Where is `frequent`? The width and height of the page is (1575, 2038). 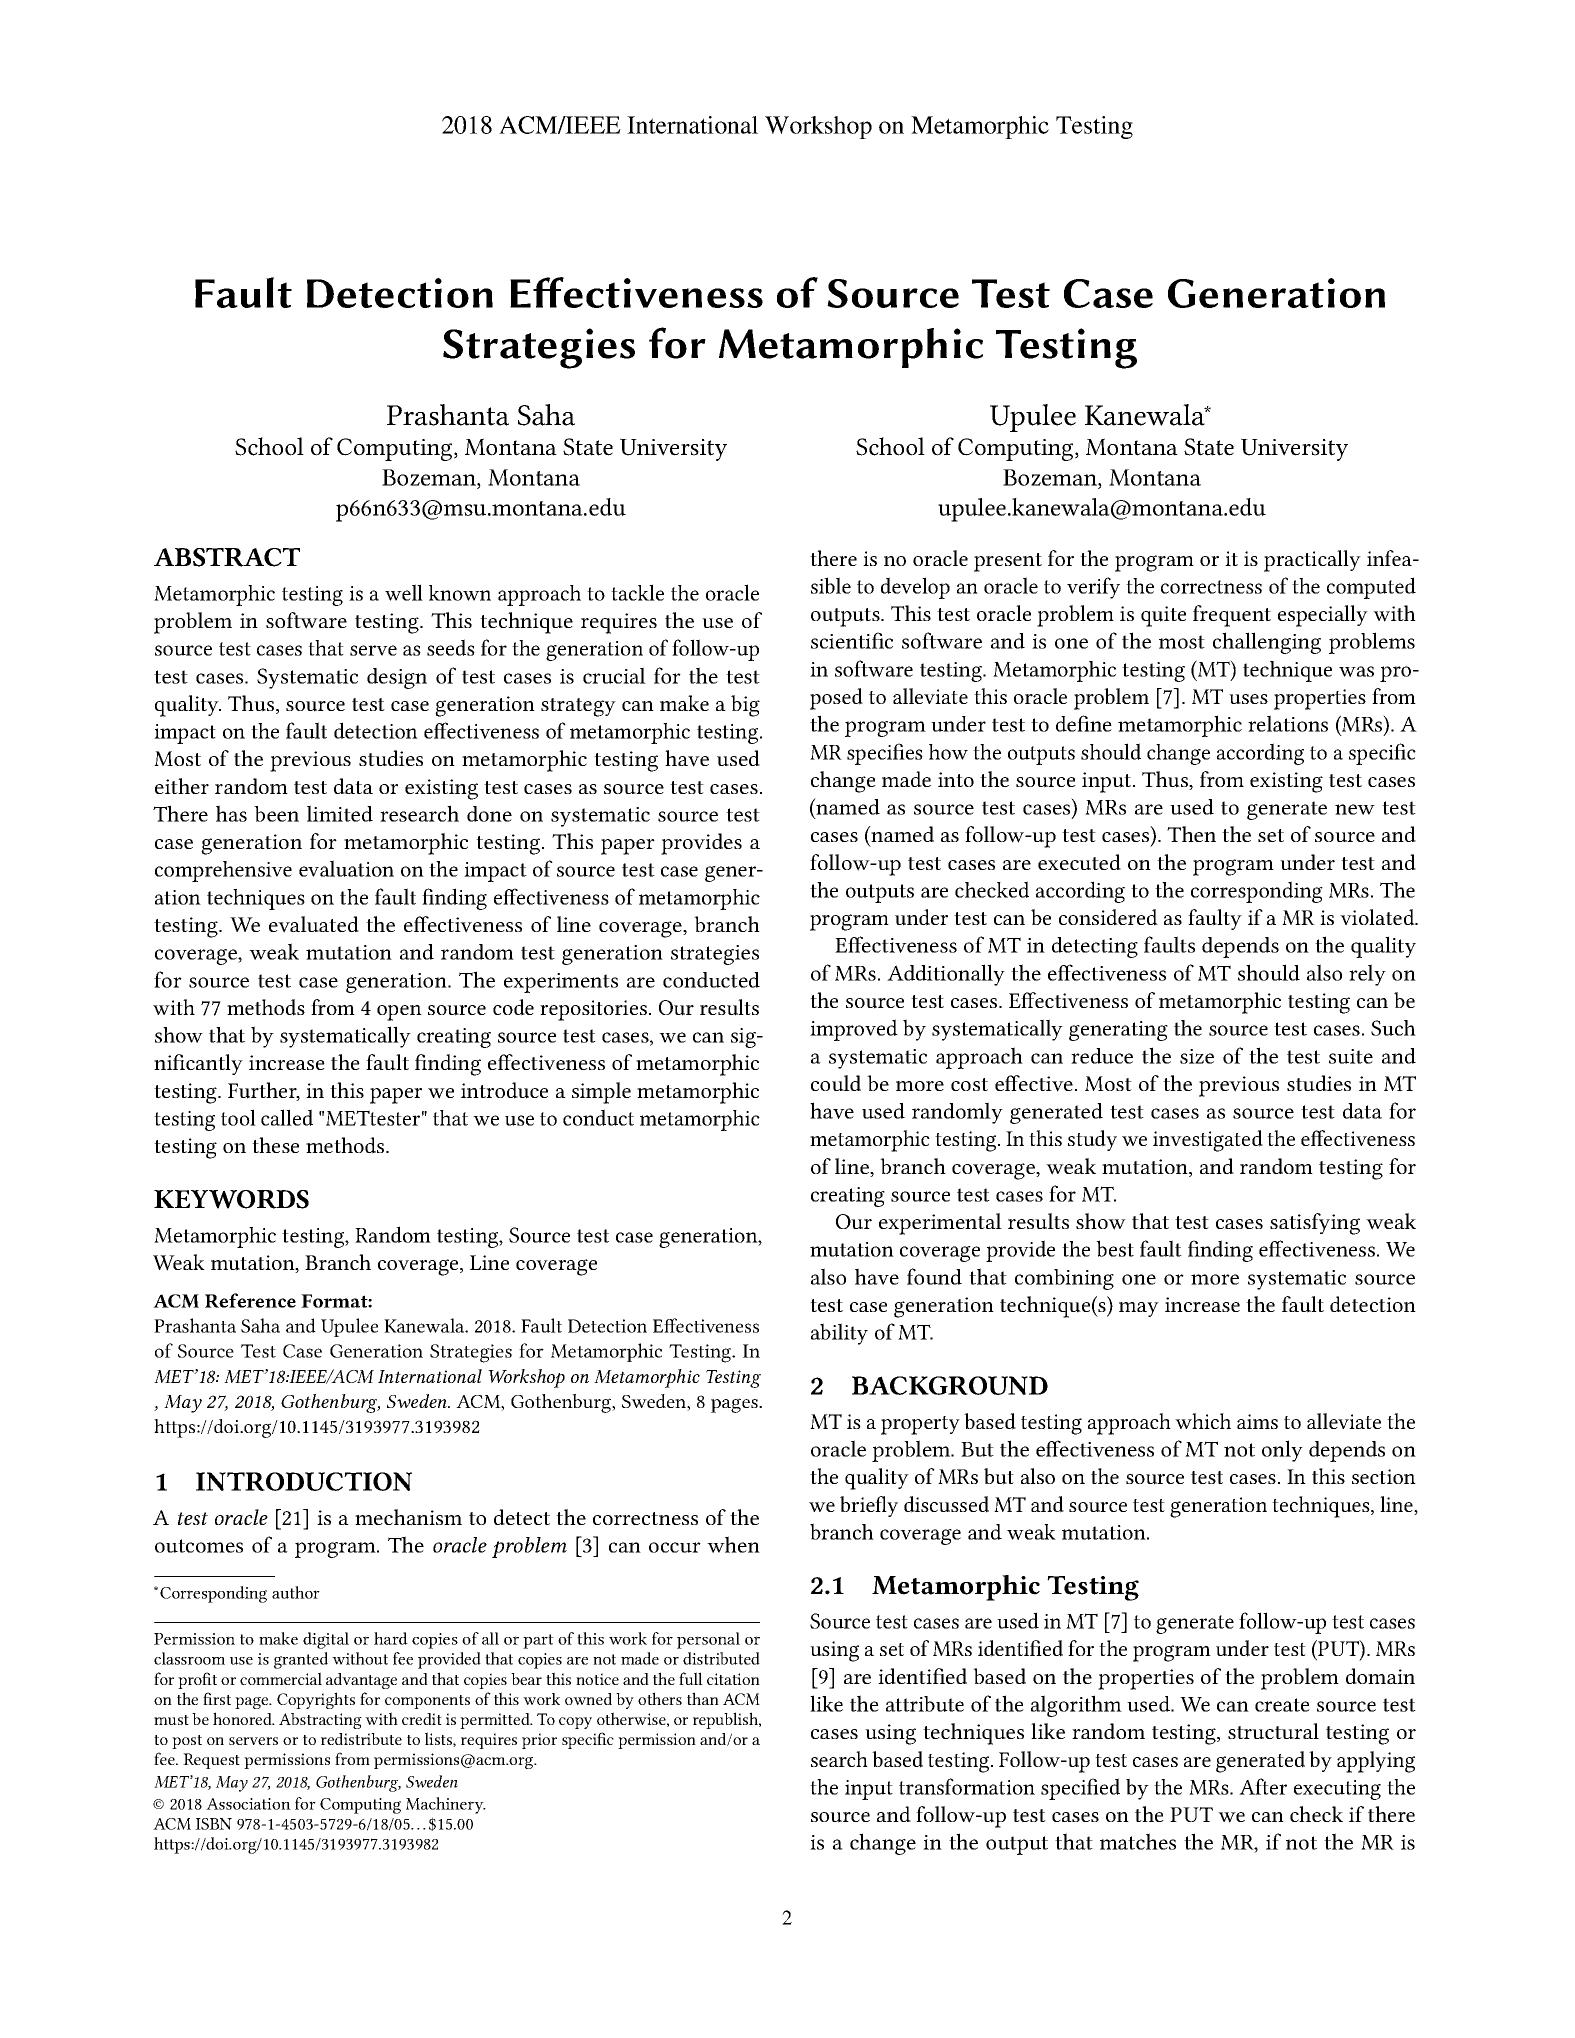 frequent is located at coordinates (1232, 616).
